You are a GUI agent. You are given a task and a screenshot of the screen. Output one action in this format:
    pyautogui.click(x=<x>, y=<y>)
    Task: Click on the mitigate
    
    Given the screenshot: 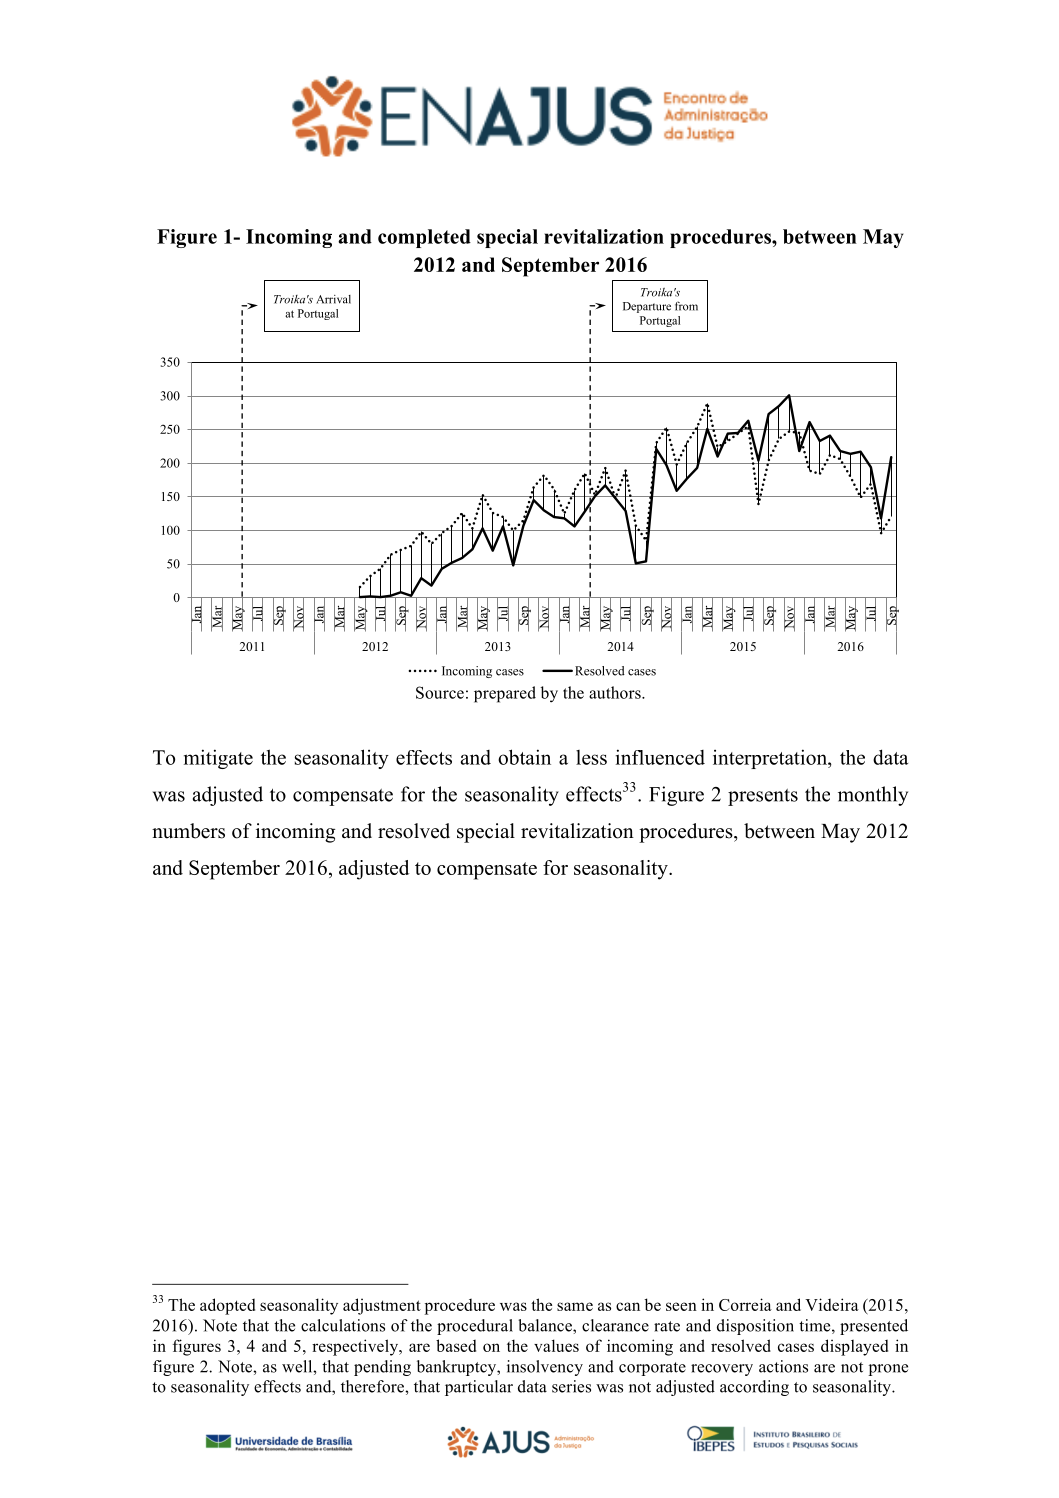 What is the action you would take?
    pyautogui.click(x=218, y=759)
